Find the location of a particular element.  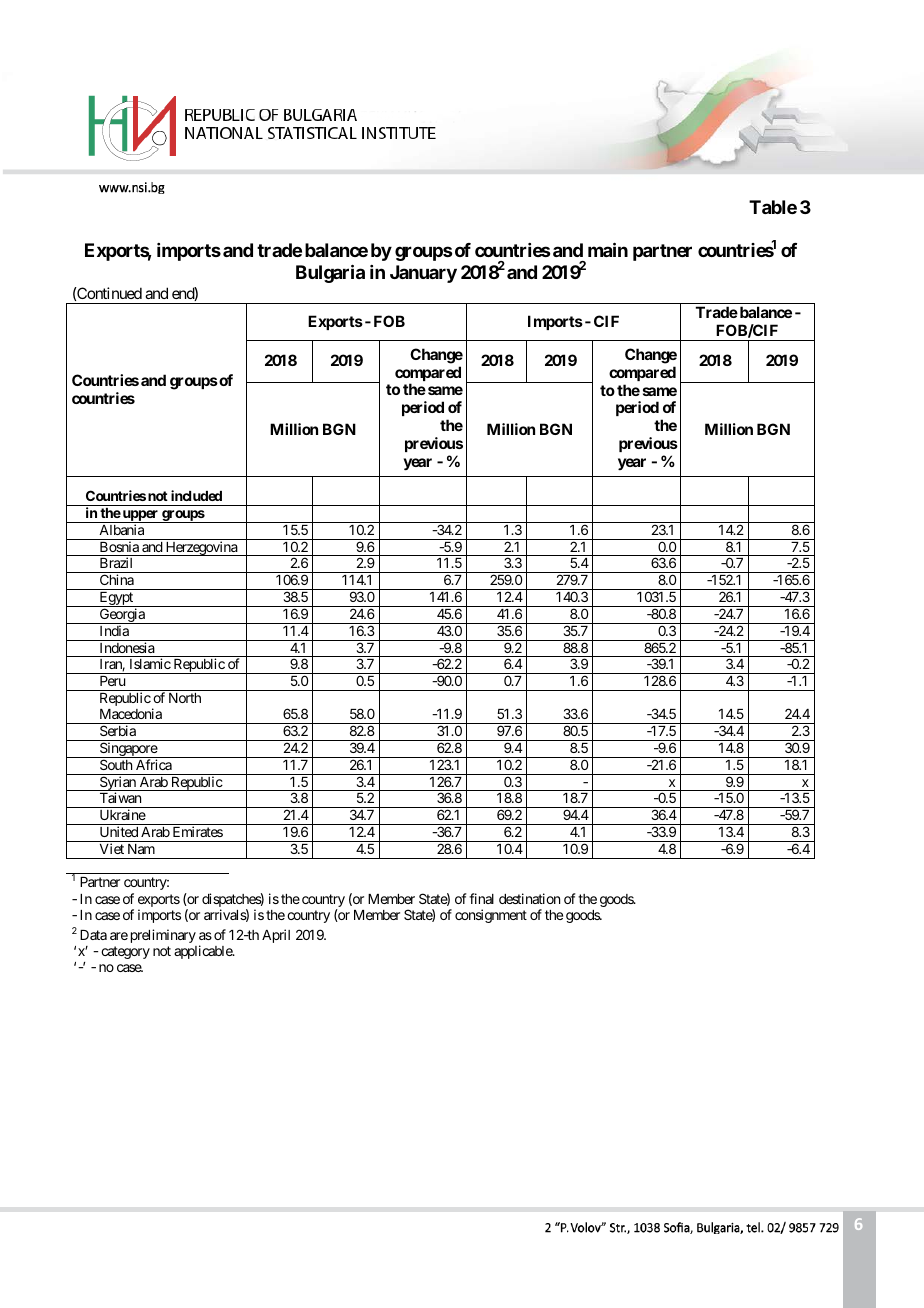

preliminary is located at coordinates (163, 936).
